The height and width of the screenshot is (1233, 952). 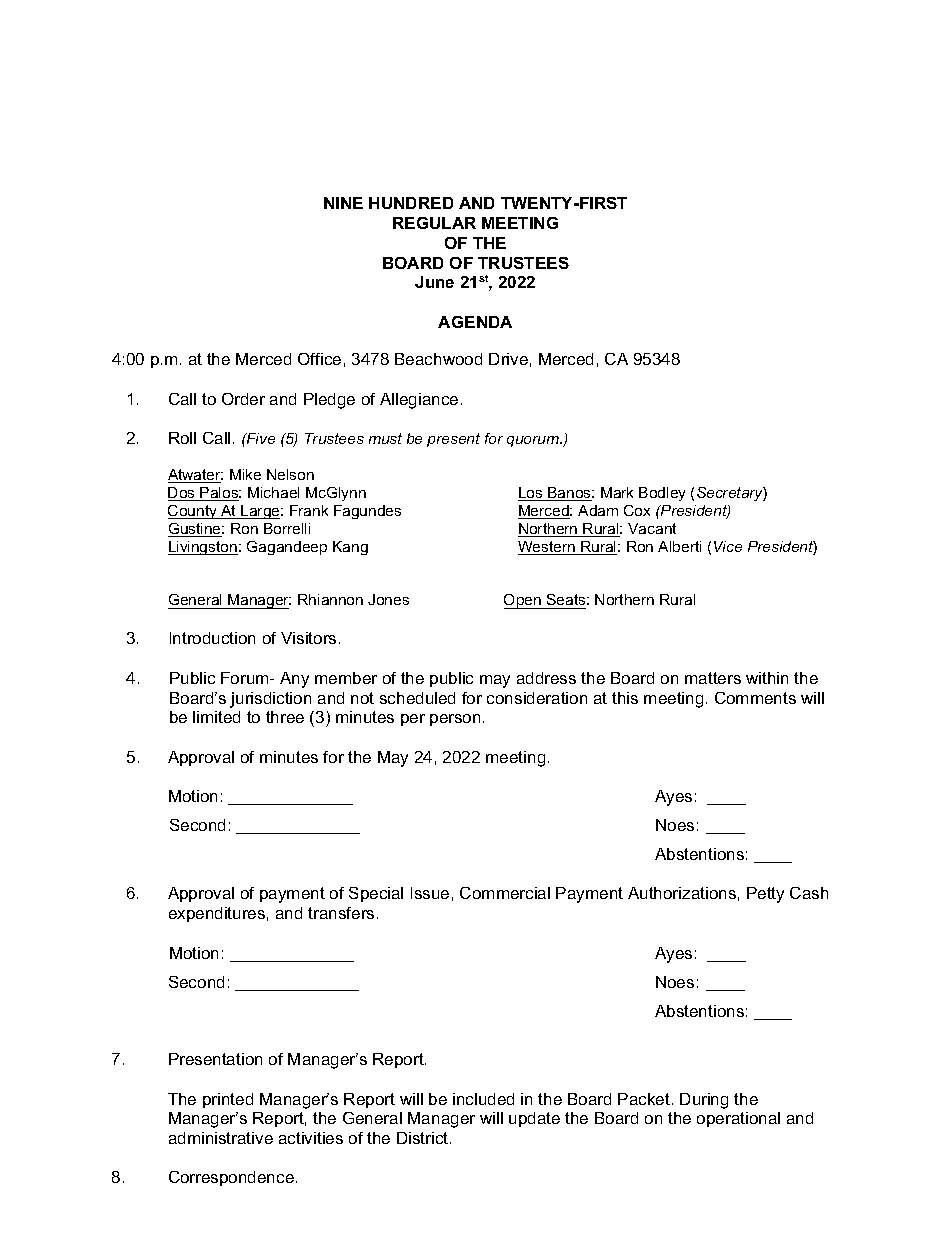 I want to click on operational, so click(x=738, y=1119).
